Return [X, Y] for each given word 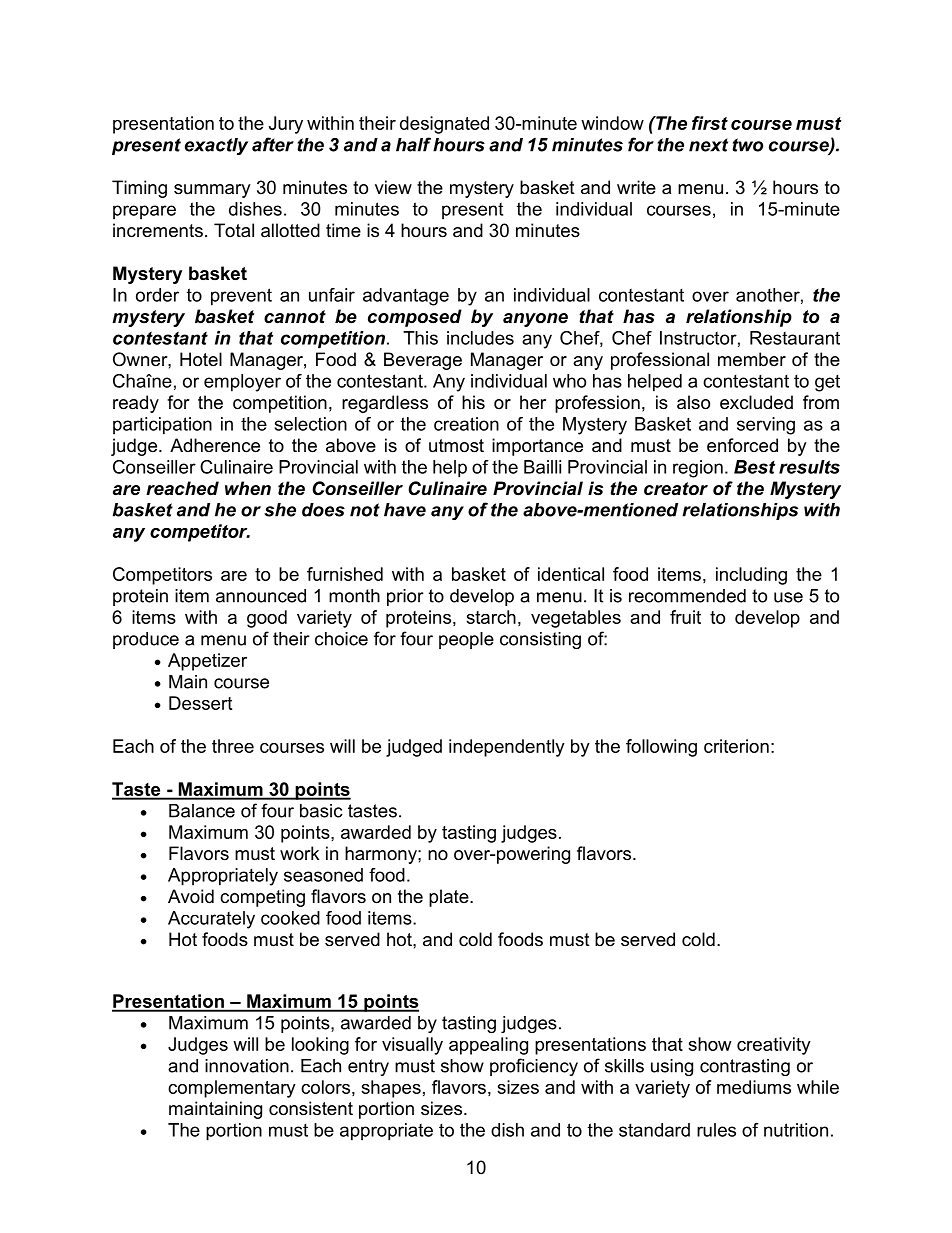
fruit [685, 617]
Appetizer [207, 662]
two [747, 145]
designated [444, 125]
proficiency [534, 1067]
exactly [216, 146]
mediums [754, 1087]
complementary [232, 1089]
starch [491, 617]
